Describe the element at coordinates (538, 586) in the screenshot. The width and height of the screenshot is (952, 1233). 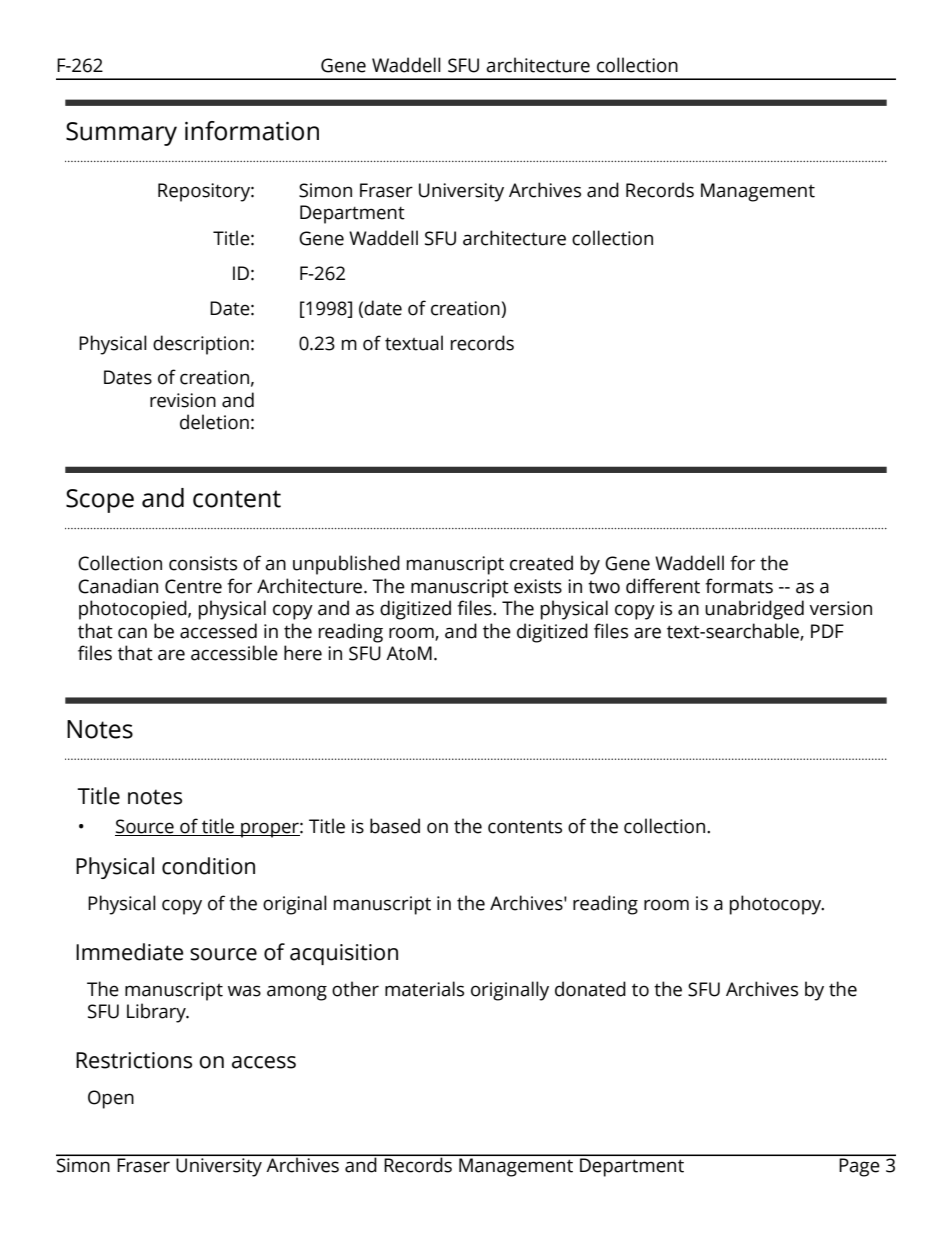
I see `exists` at that location.
